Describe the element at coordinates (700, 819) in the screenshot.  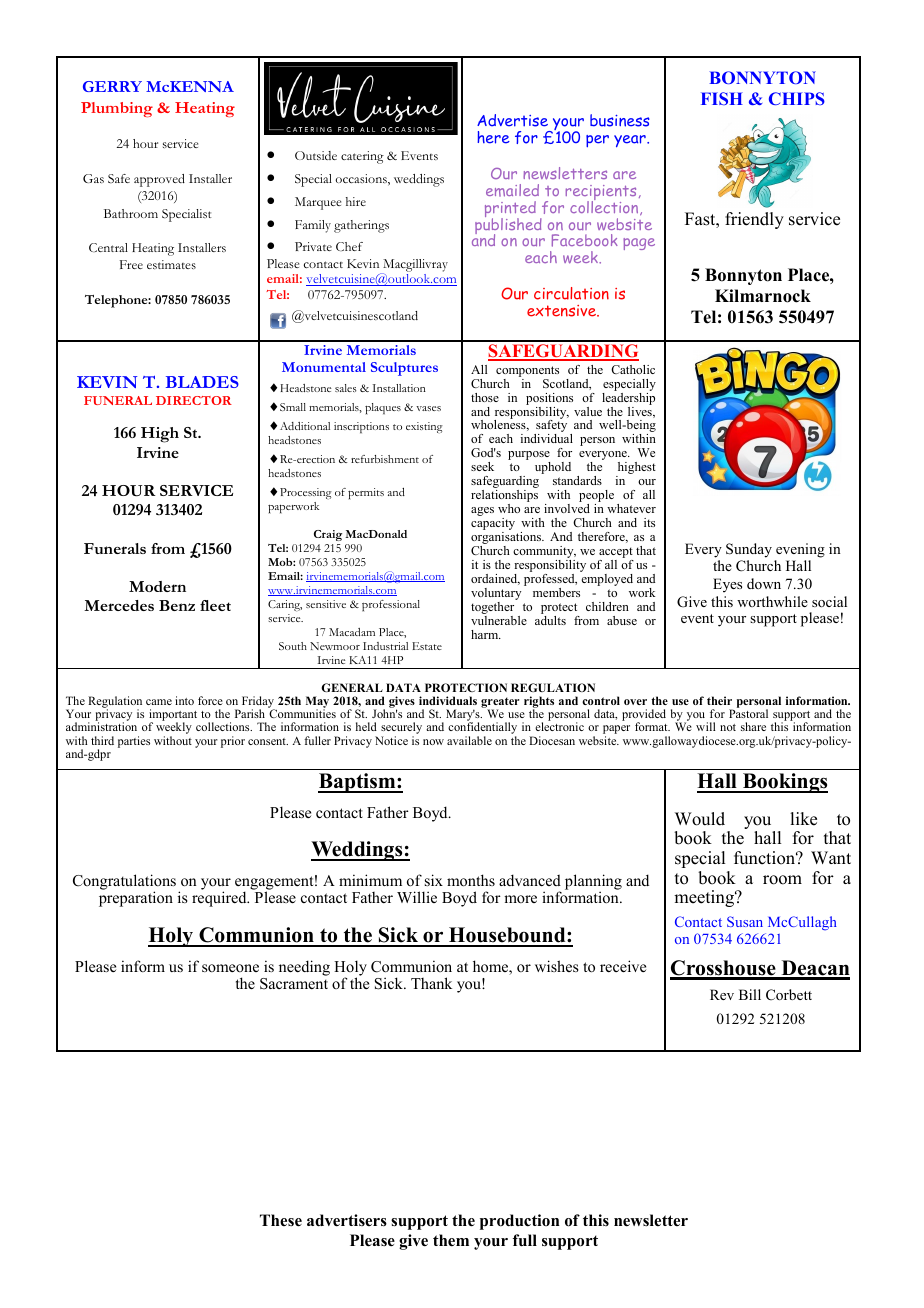
I see `Would` at that location.
